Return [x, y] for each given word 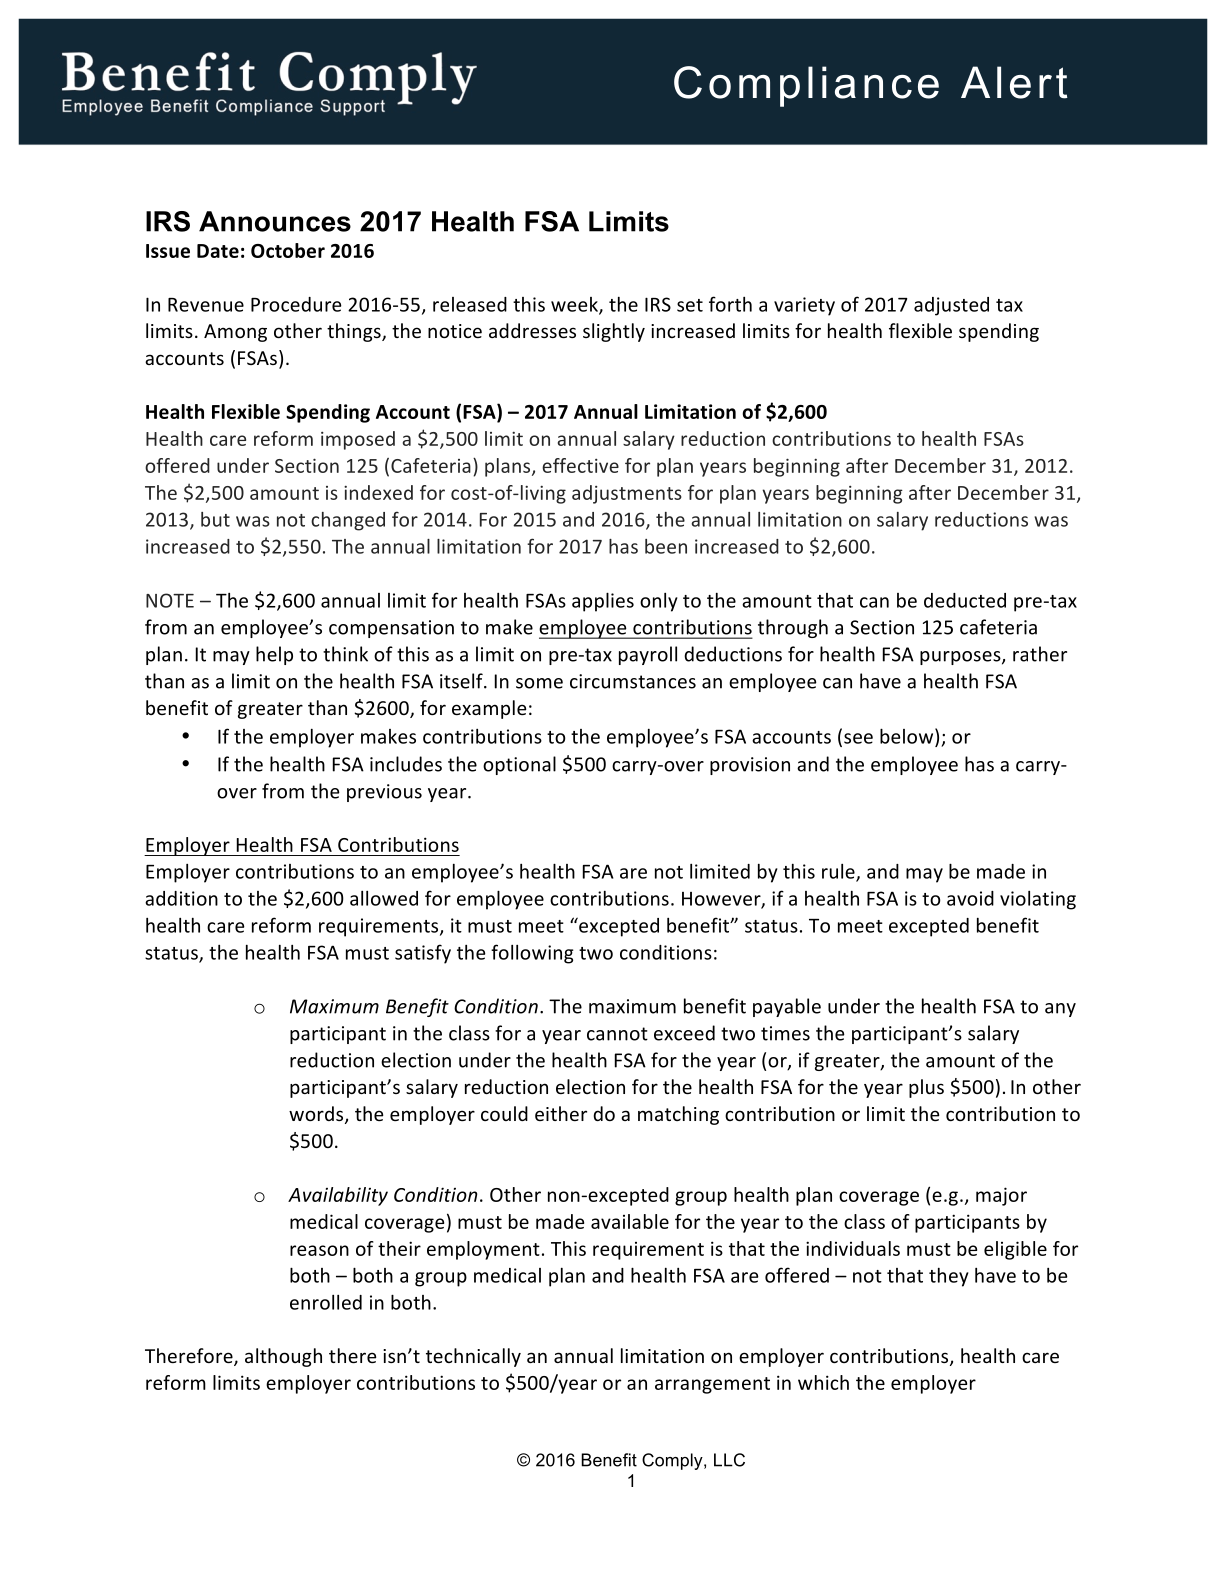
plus [926, 1088]
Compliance [806, 86]
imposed [358, 440]
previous [384, 793]
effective [580, 465]
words [317, 1115]
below [908, 736]
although [283, 1357]
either [561, 1113]
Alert [1014, 82]
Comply [673, 1461]
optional [519, 765]
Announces [275, 221]
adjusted [951, 306]
